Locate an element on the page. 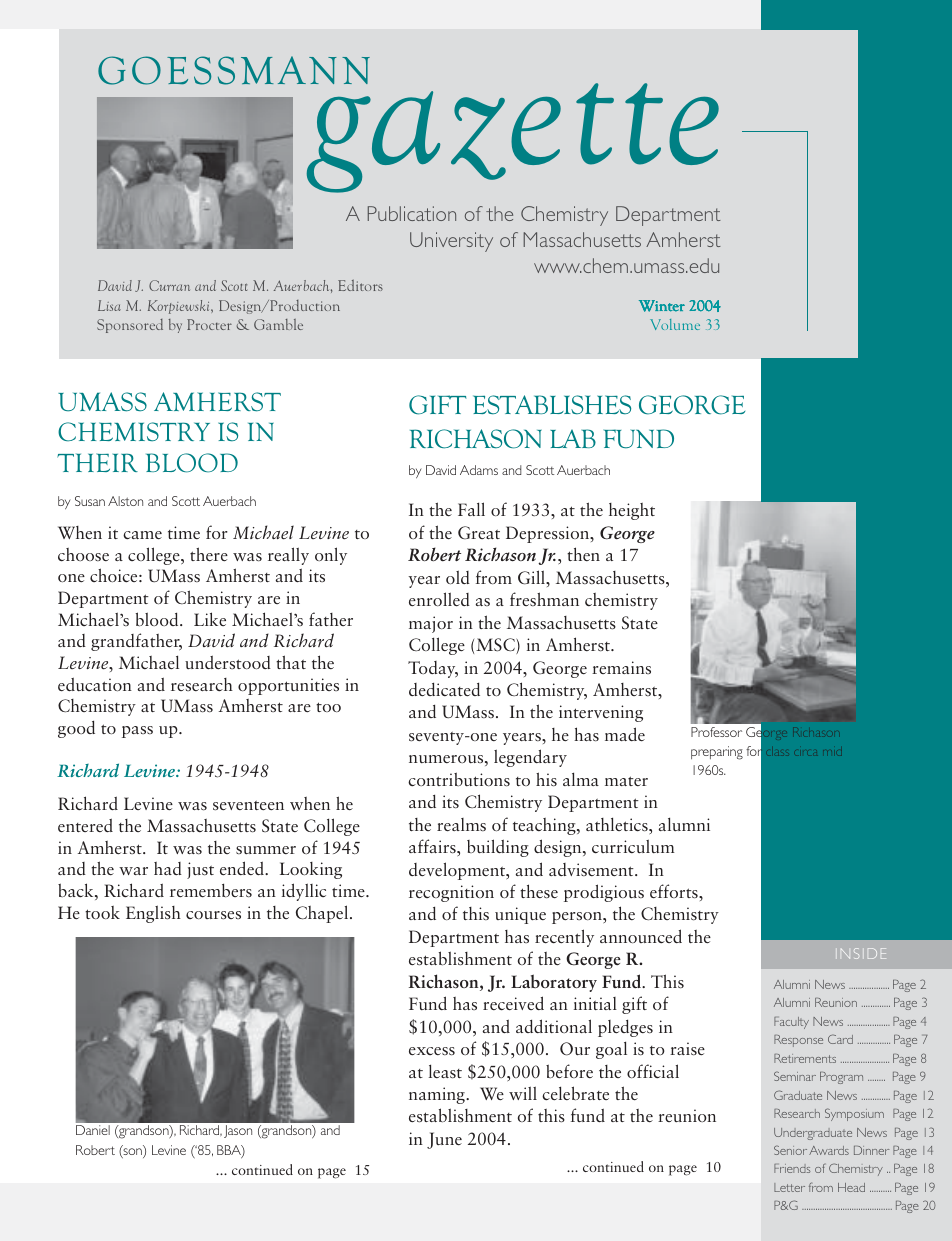 The height and width of the document is (1241, 952). Senior is located at coordinates (790, 1150).
